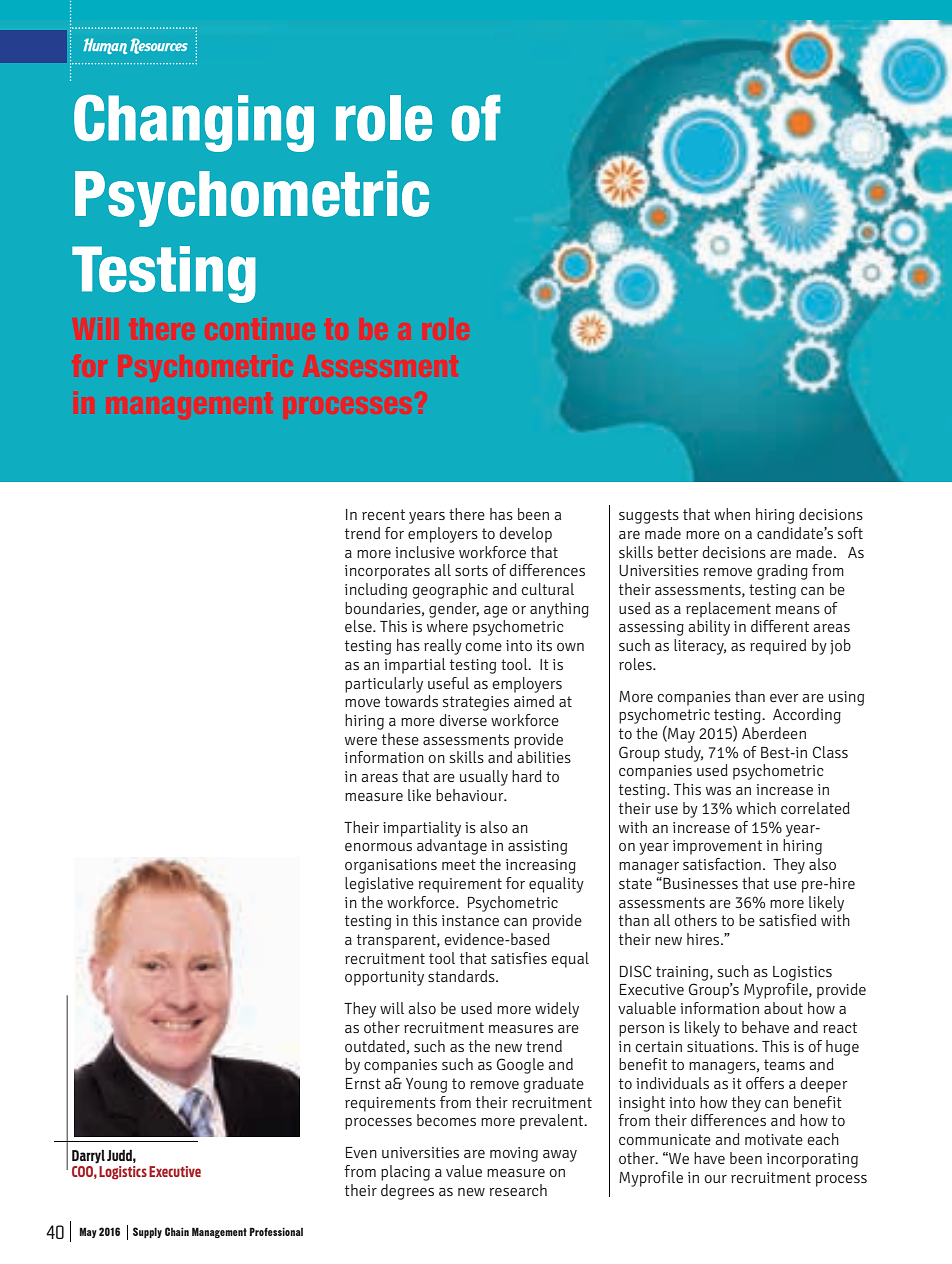  What do you see at coordinates (383, 514) in the document?
I see `recent` at bounding box center [383, 514].
